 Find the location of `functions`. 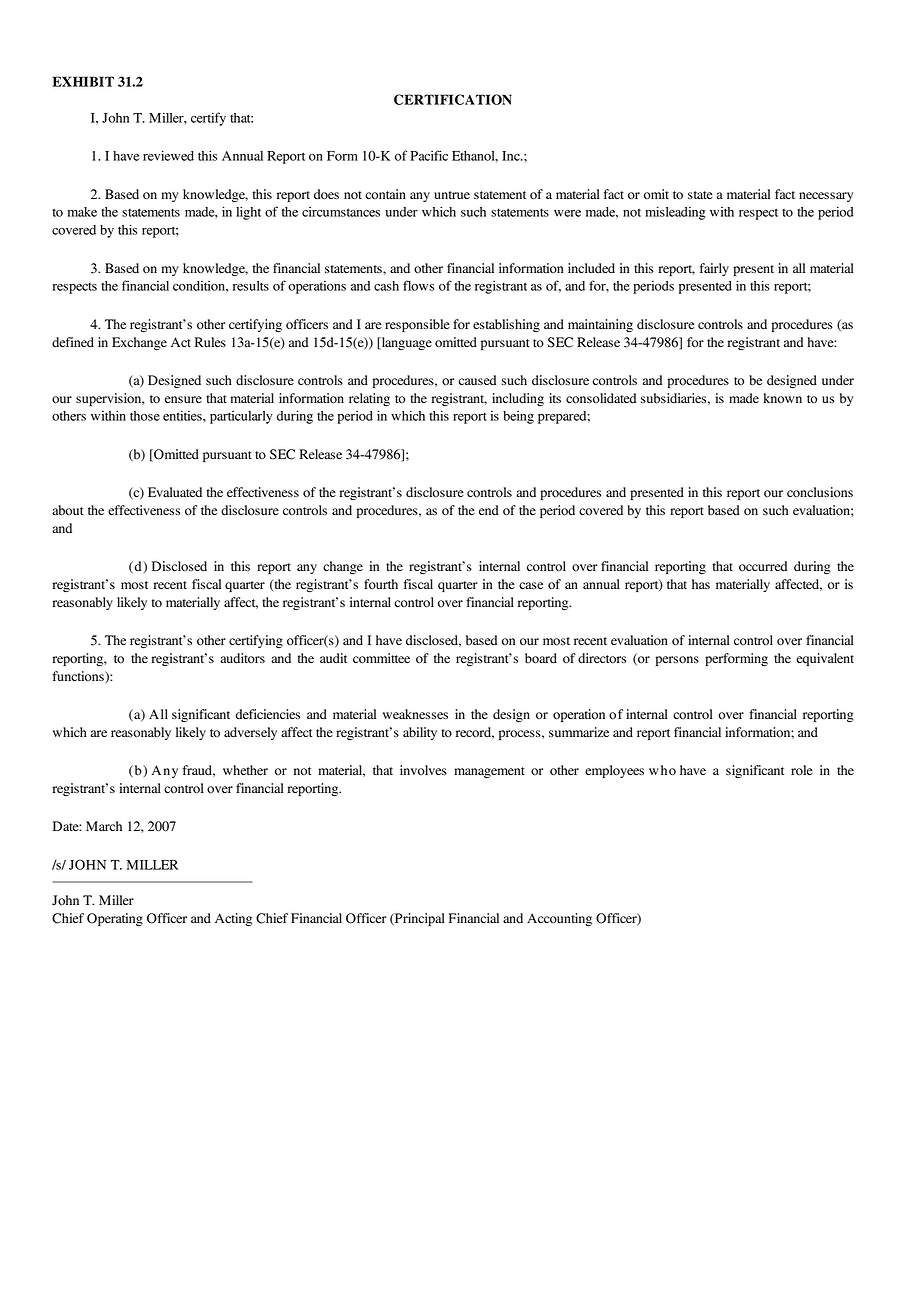

functions is located at coordinates (79, 677).
